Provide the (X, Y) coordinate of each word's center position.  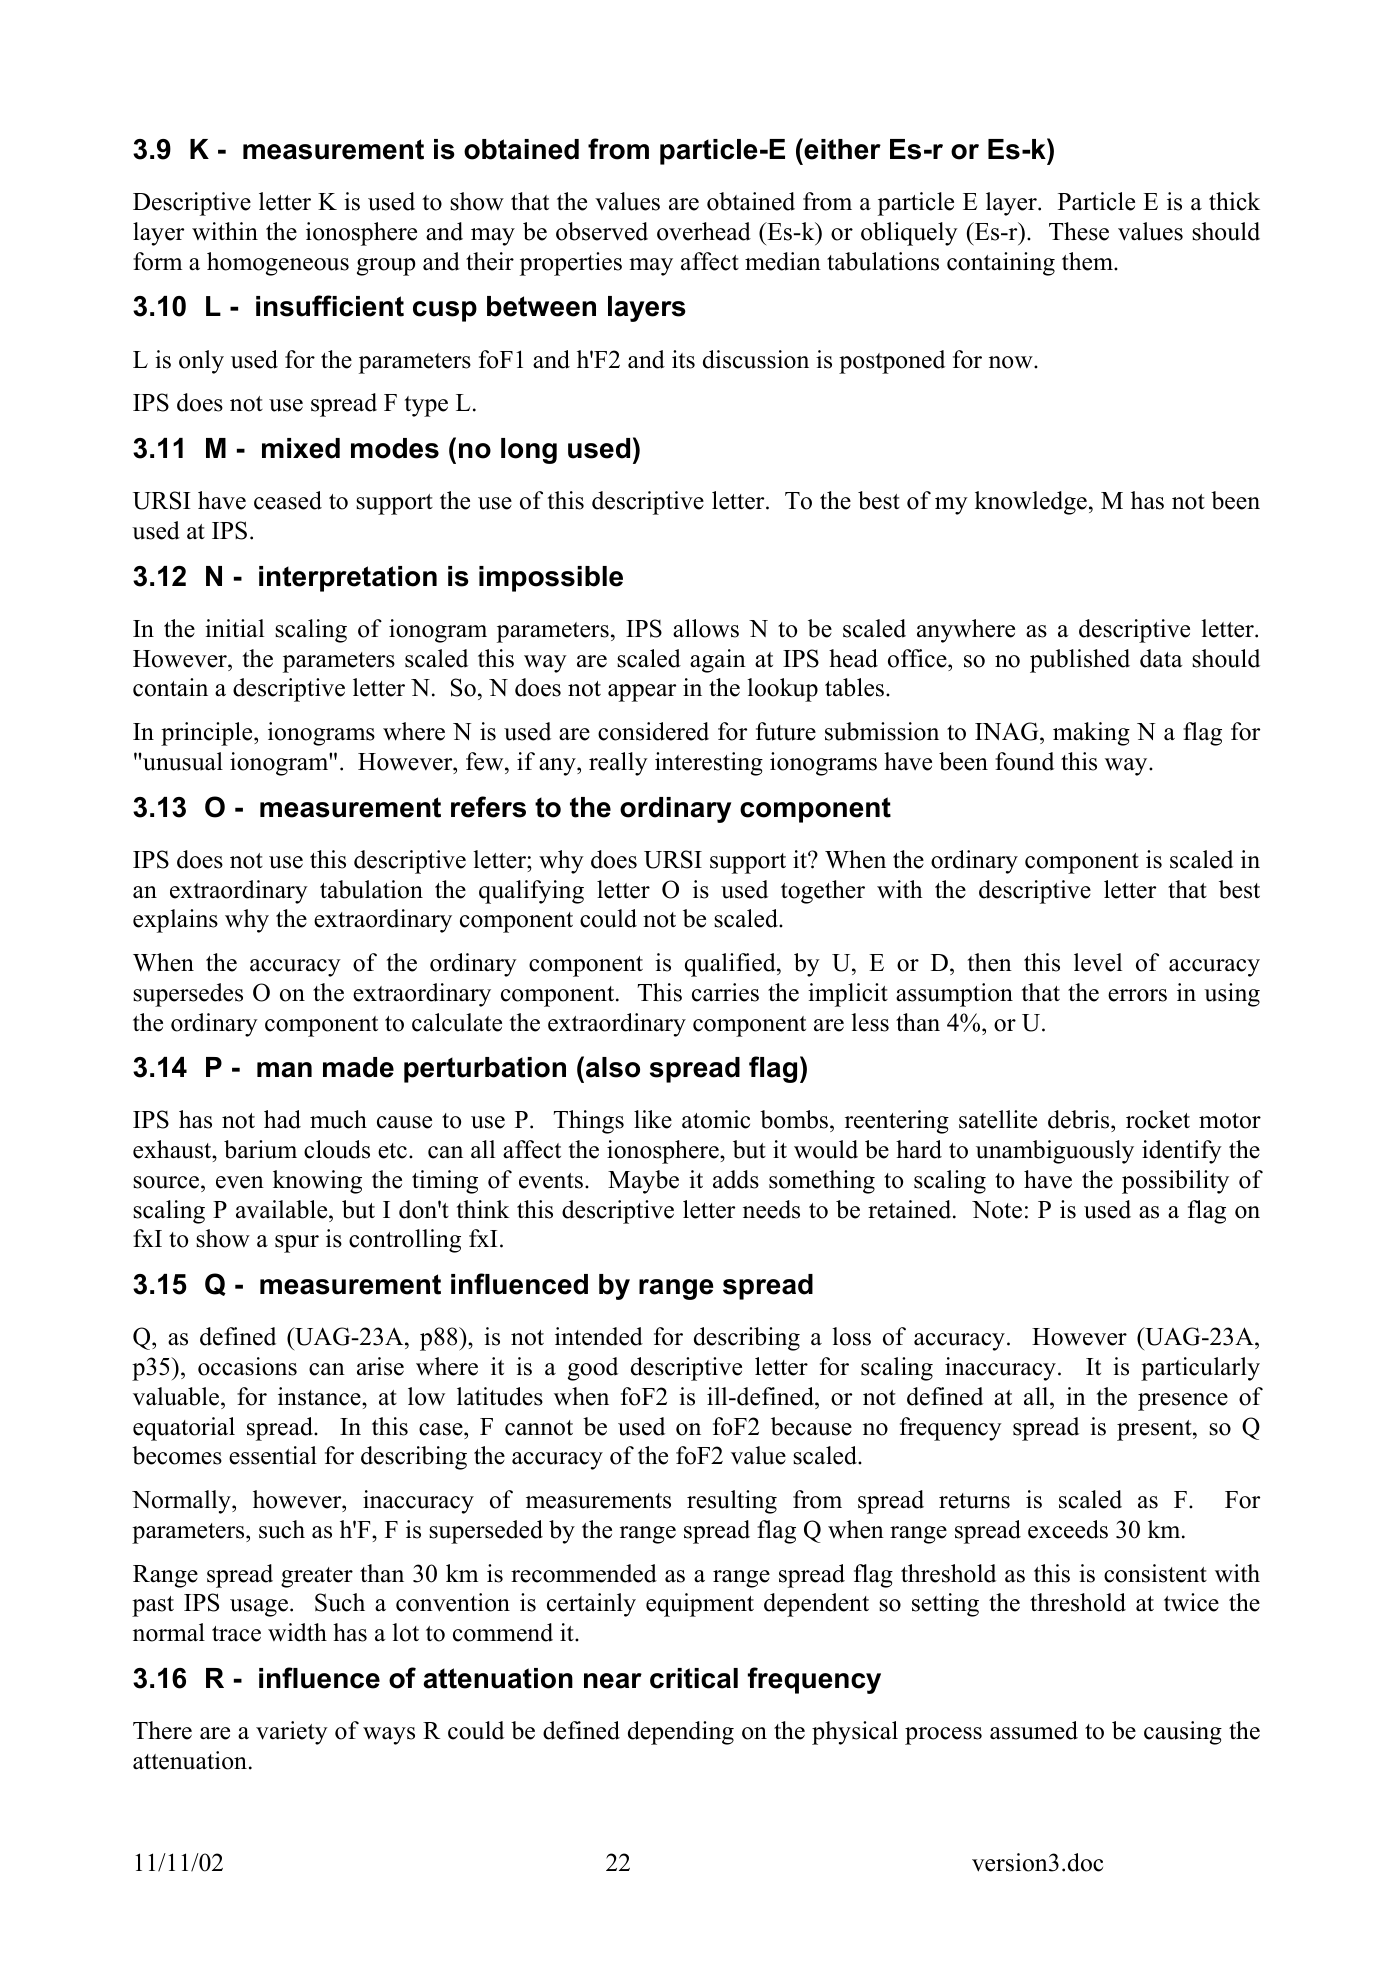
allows (706, 628)
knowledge (1031, 503)
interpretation (348, 579)
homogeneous (278, 264)
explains (175, 921)
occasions (247, 1366)
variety (292, 1733)
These (1079, 231)
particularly (1200, 1369)
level (1098, 962)
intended (599, 1336)
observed (602, 231)
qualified (731, 965)
